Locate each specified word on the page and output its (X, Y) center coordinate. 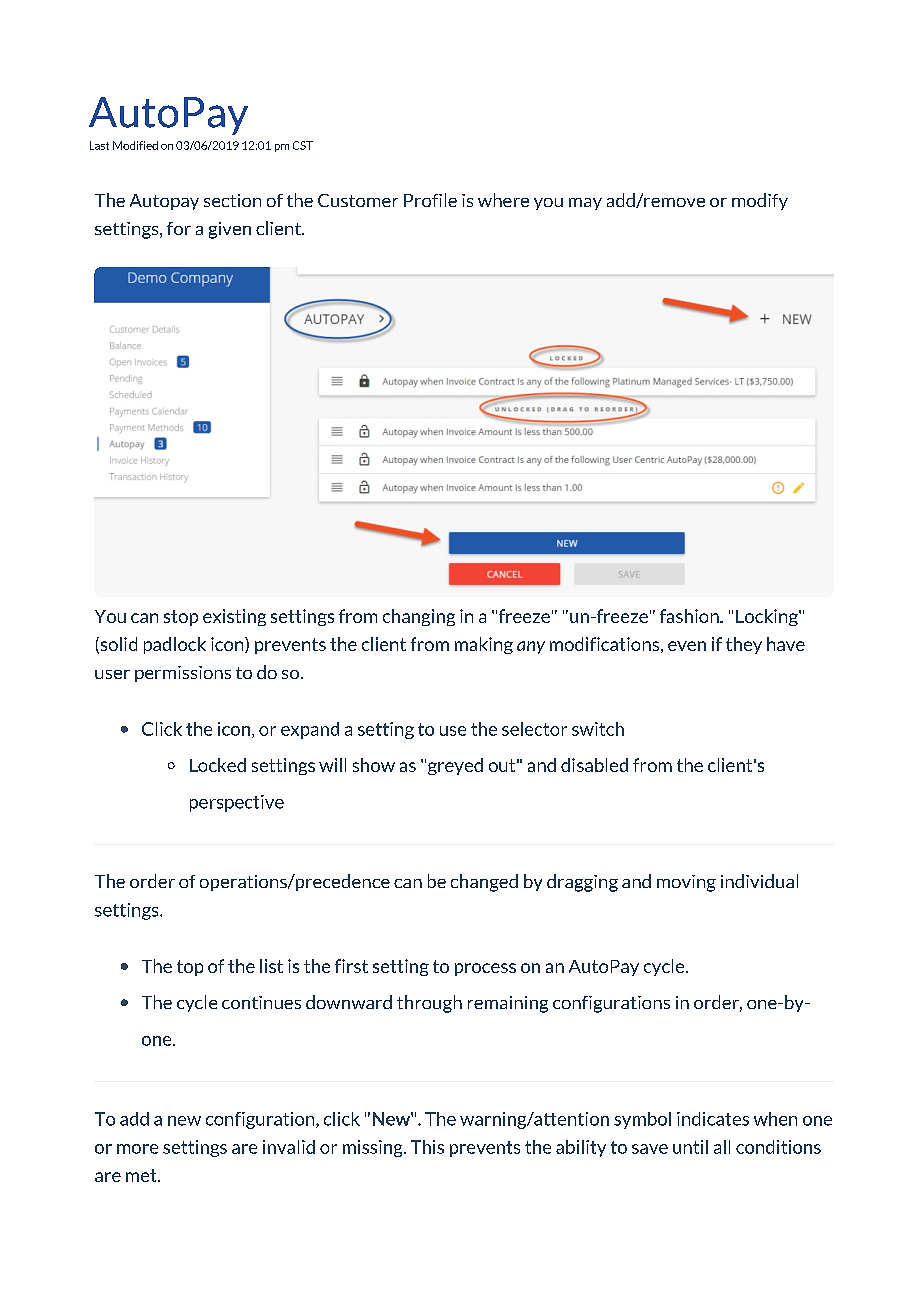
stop (181, 618)
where (503, 200)
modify (760, 201)
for (179, 228)
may (585, 204)
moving (686, 883)
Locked (218, 765)
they (744, 645)
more (137, 1149)
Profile (430, 200)
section (232, 200)
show (374, 765)
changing (419, 617)
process (485, 969)
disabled (594, 765)
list (271, 966)
